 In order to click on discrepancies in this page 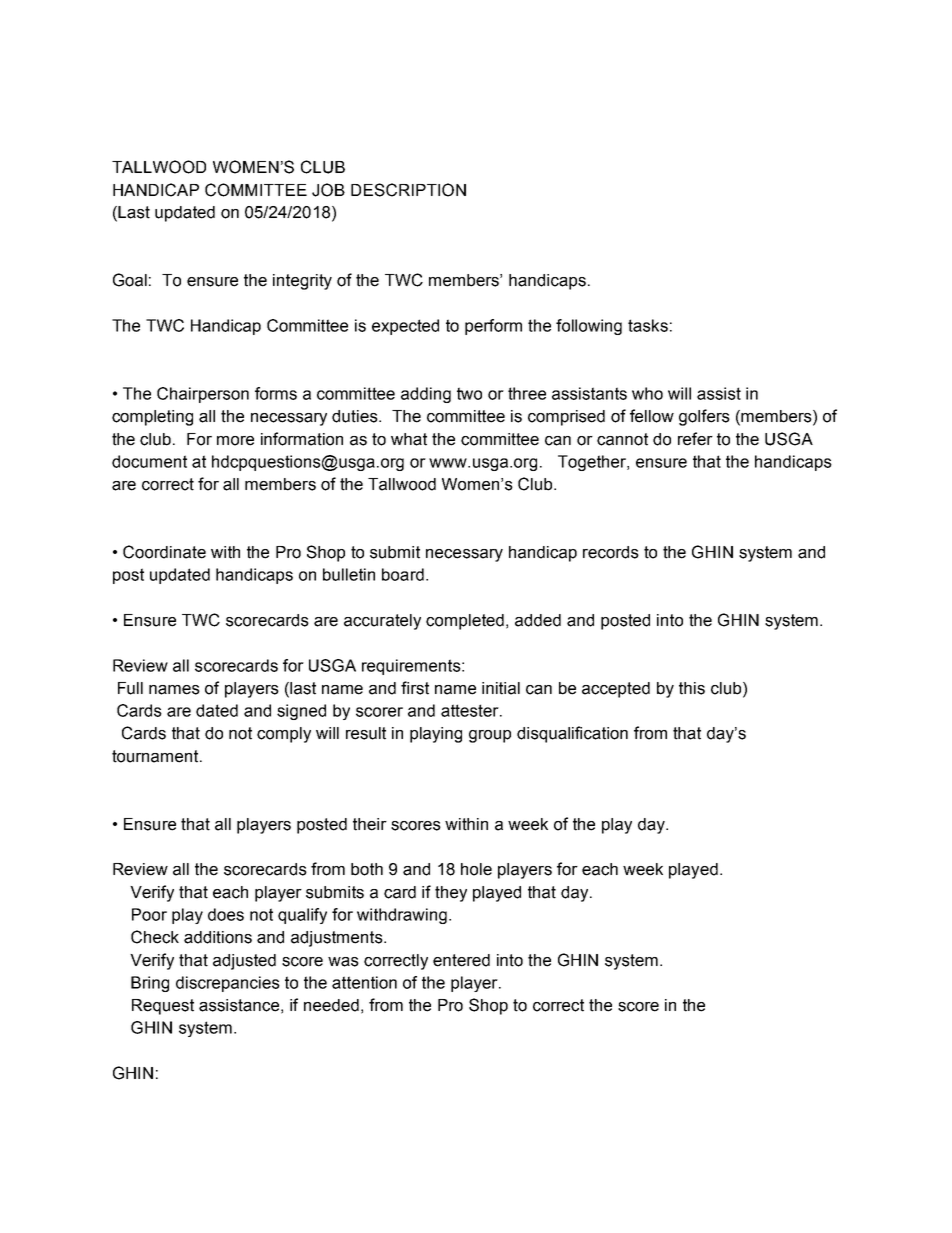, I will do `click(228, 984)`.
